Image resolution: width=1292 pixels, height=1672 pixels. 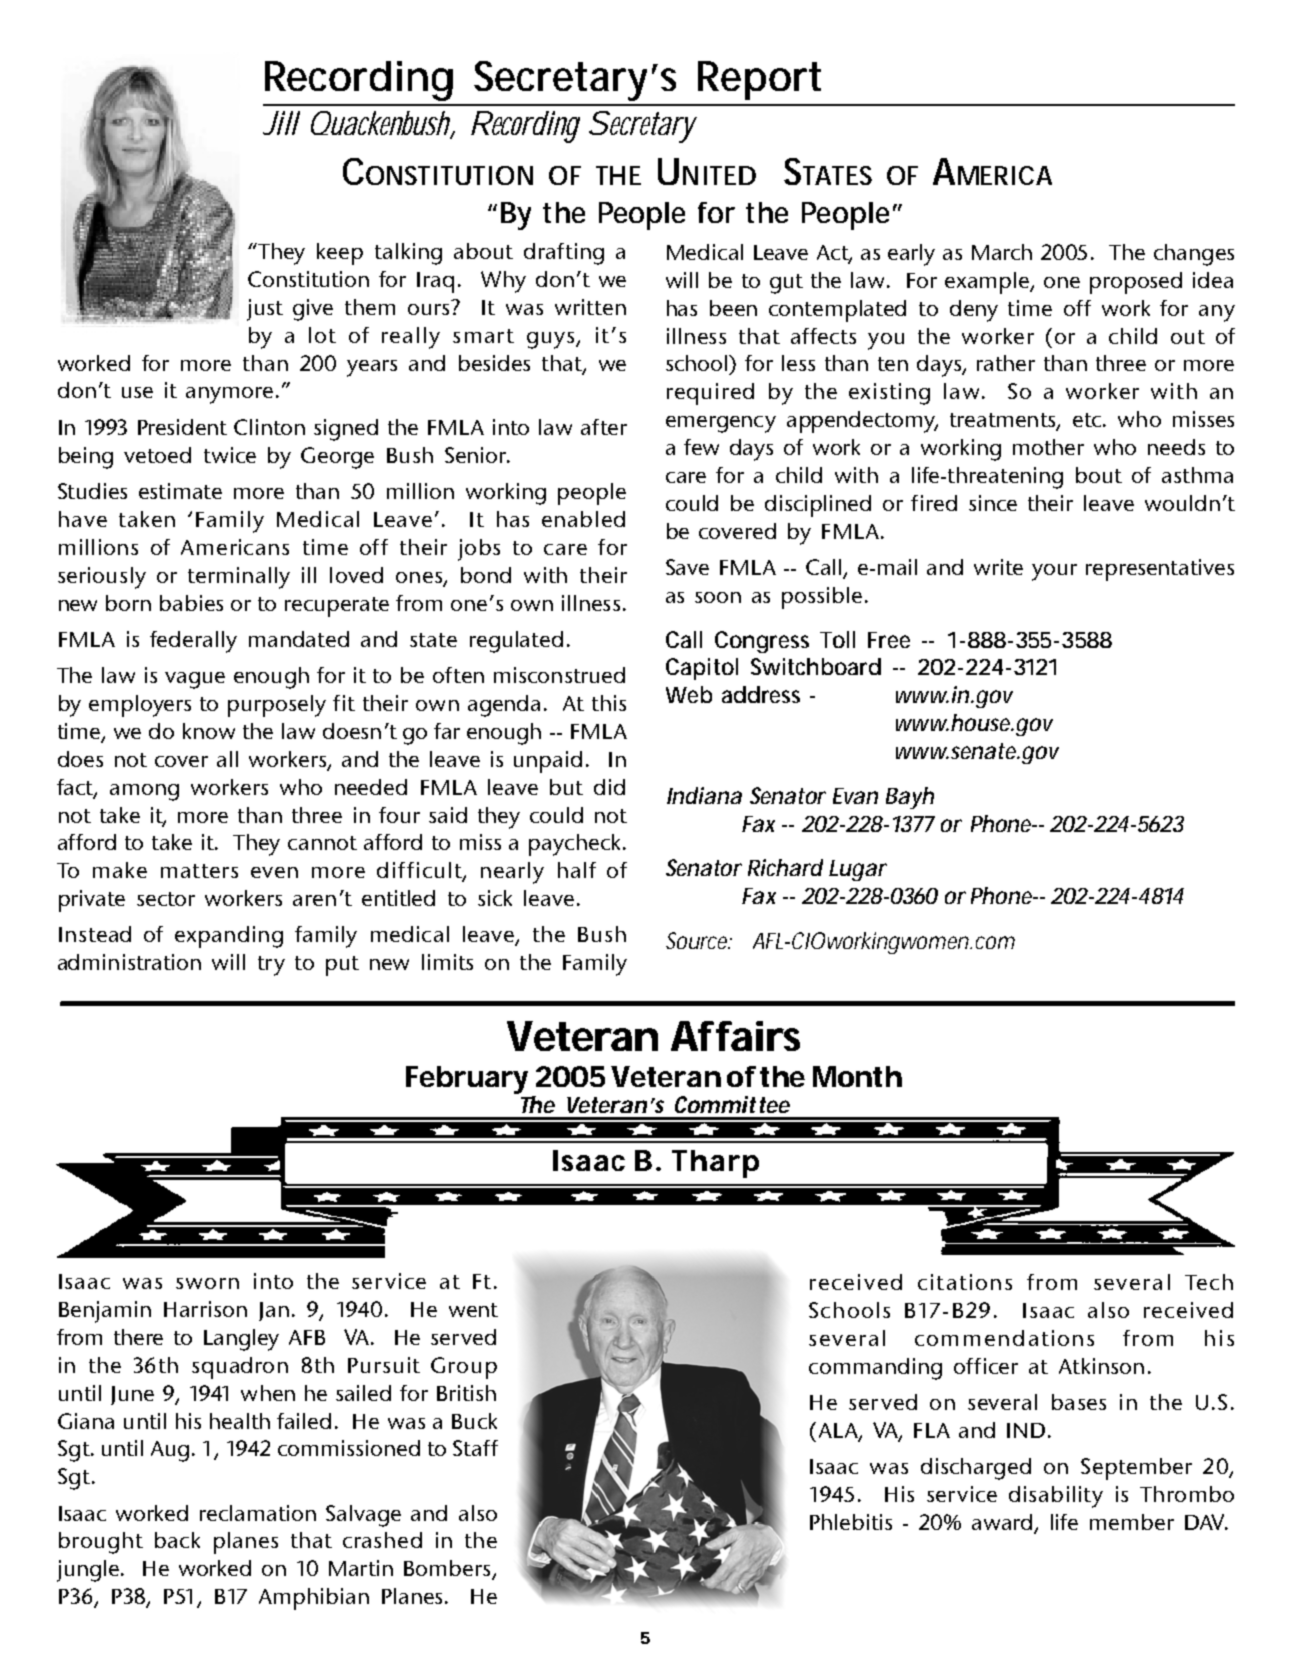 I want to click on babies, so click(x=191, y=603).
